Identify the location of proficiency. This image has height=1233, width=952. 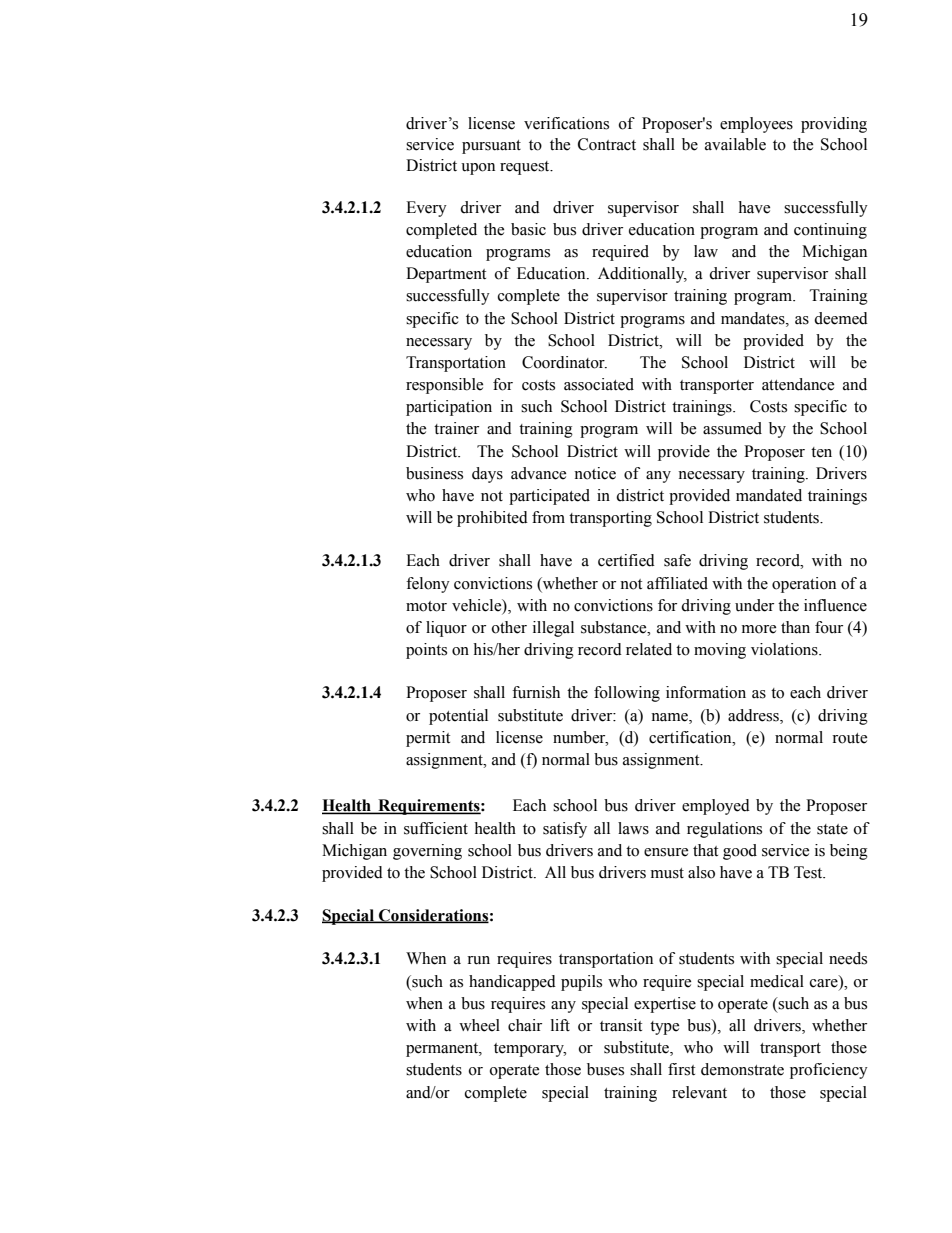
(829, 1071).
